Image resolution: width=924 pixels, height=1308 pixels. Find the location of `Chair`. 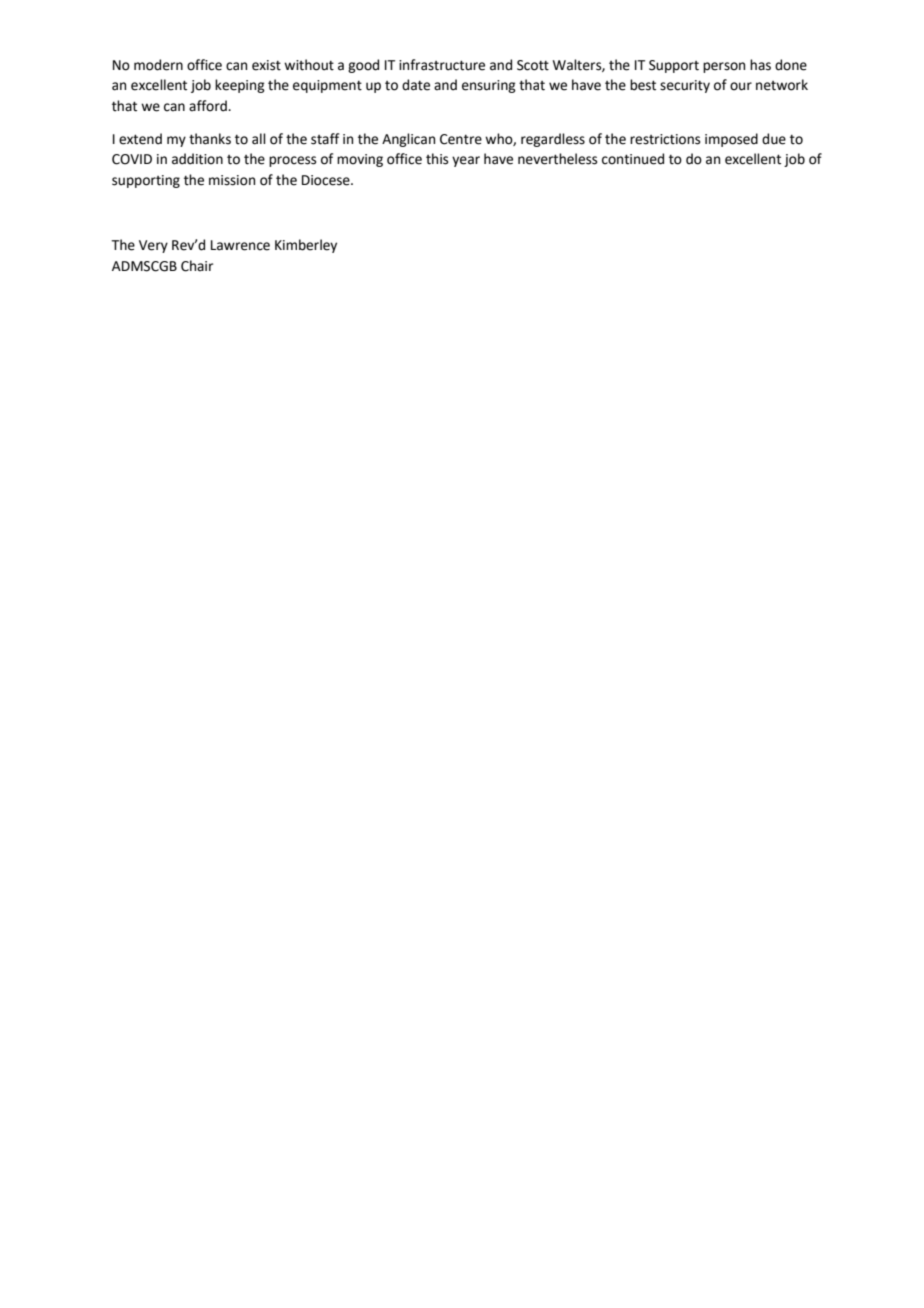

Chair is located at coordinates (197, 266).
